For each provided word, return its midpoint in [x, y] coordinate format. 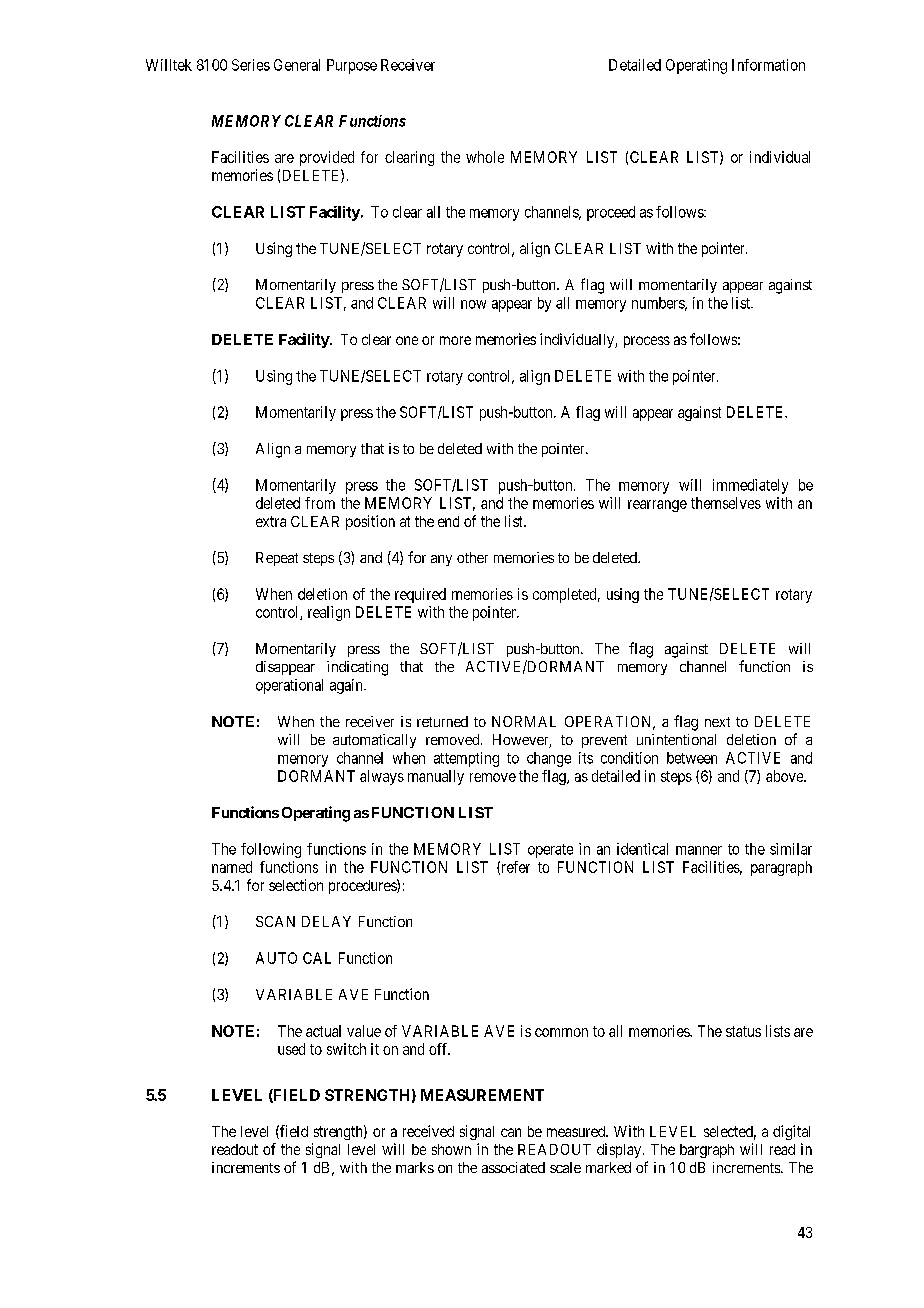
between [692, 758]
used [291, 1049]
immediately [750, 486]
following [271, 850]
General [297, 65]
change [549, 759]
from [320, 503]
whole [485, 157]
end [448, 521]
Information [768, 65]
